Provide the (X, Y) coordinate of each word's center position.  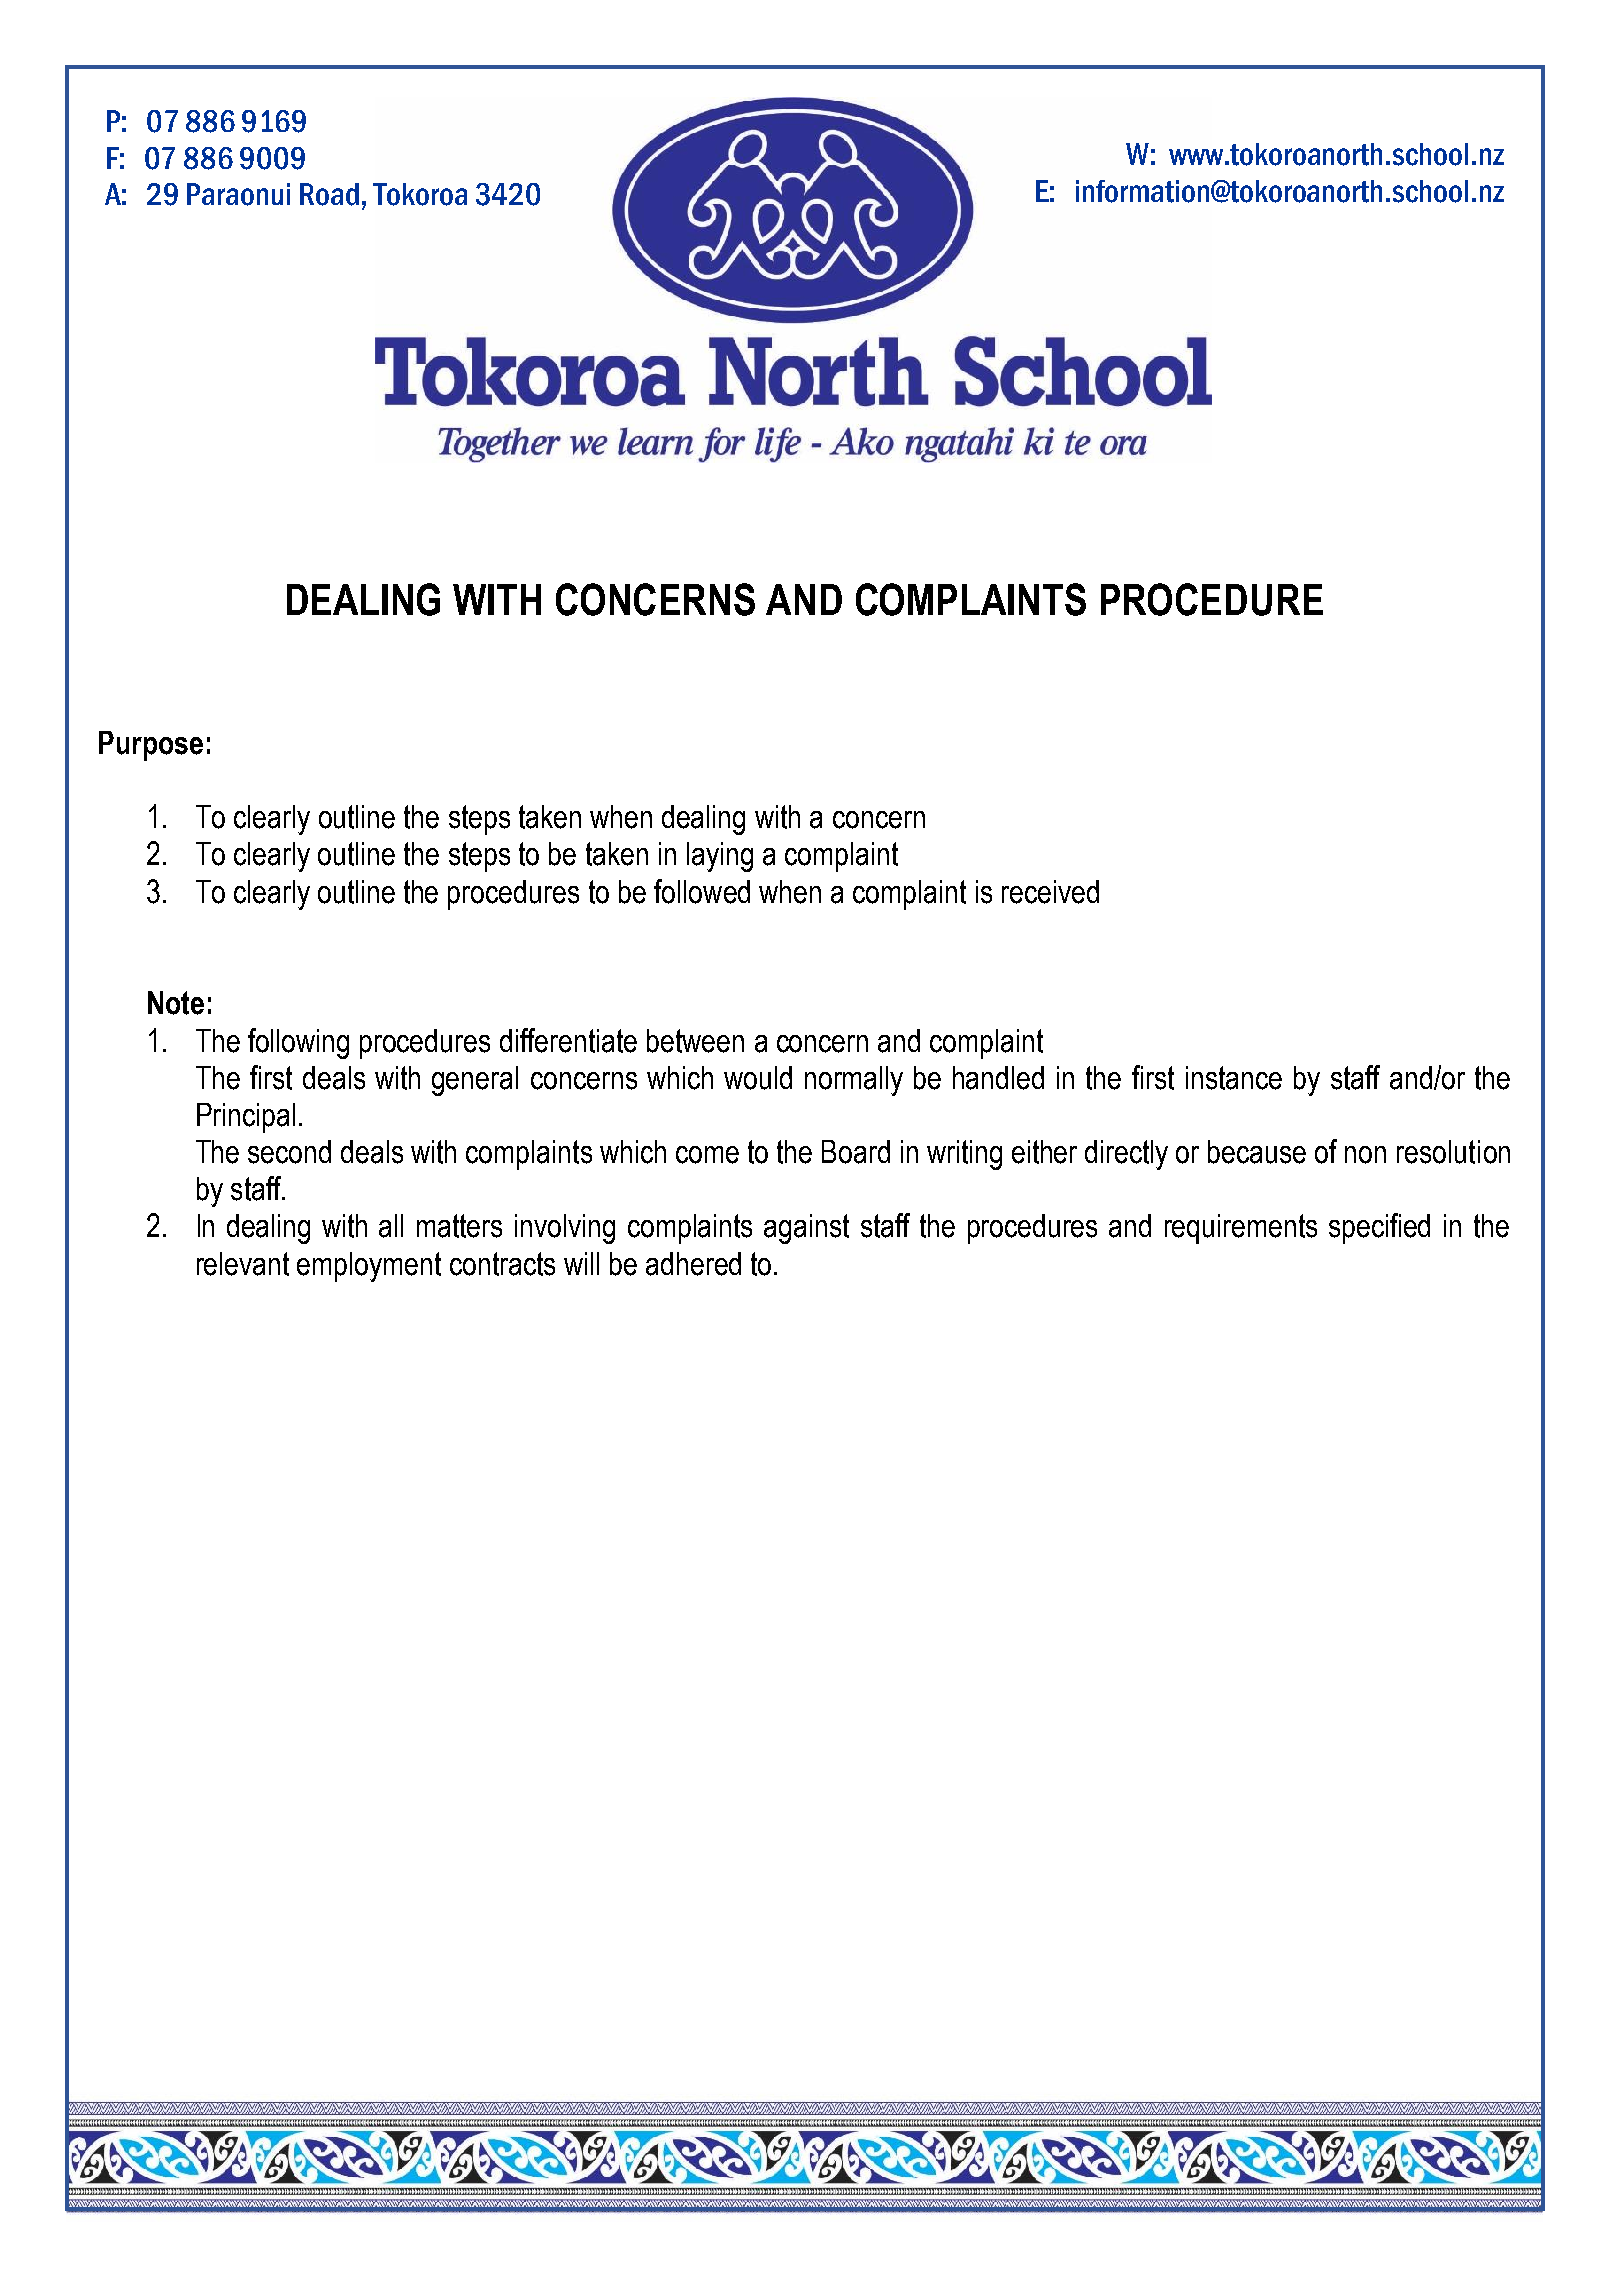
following (298, 1043)
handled (998, 1078)
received (1050, 892)
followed (702, 891)
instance (1234, 1078)
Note (176, 1003)
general (475, 1081)
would (758, 1078)
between (695, 1041)
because (1257, 1152)
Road (329, 194)
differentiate (568, 1040)
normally (854, 1081)
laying (720, 857)
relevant (243, 1264)
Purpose (151, 746)
